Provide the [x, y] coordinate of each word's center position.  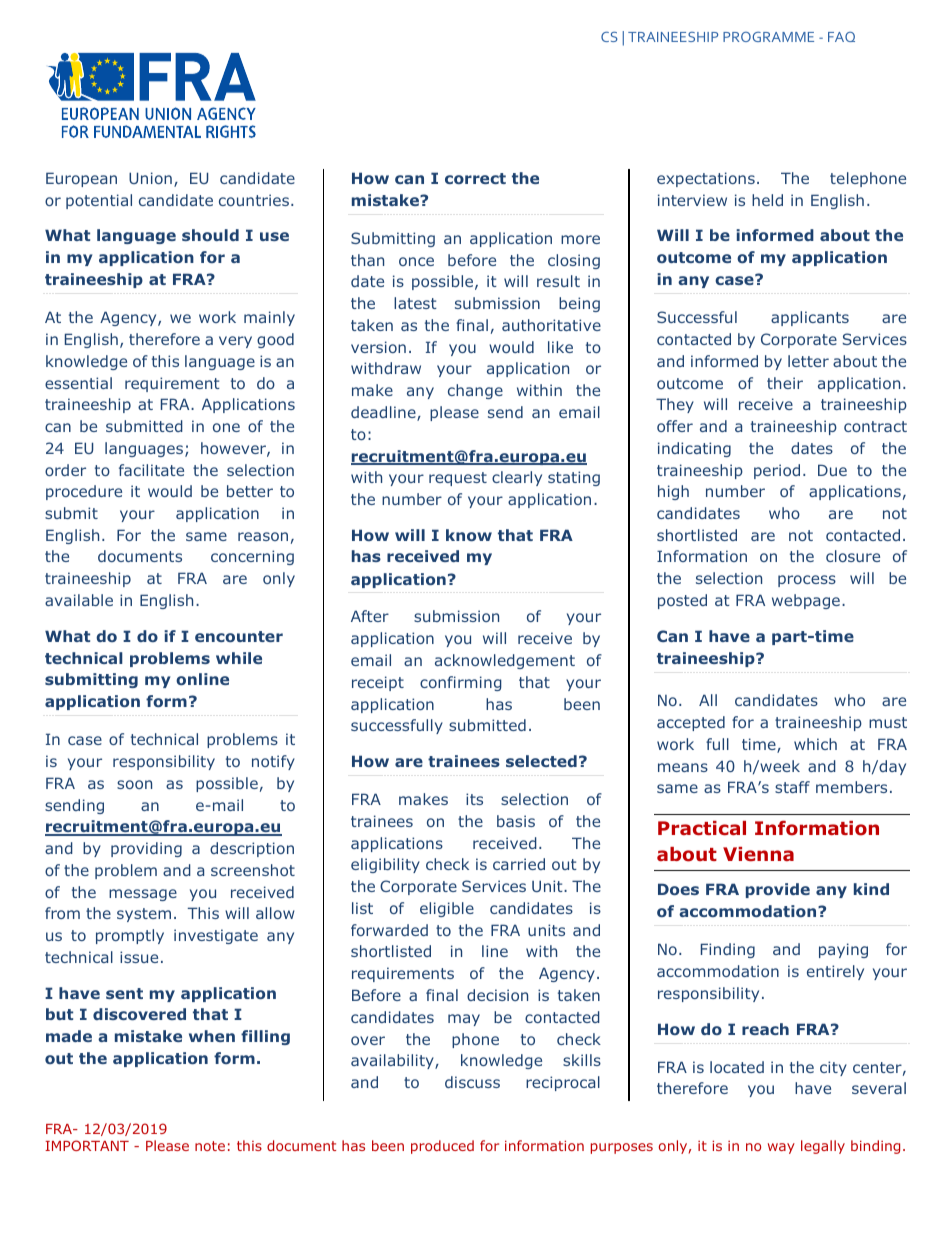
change [475, 391]
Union [150, 178]
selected [541, 761]
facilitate [151, 470]
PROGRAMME [768, 37]
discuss [472, 1082]
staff [792, 787]
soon [134, 784]
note [210, 1146]
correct [475, 178]
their [785, 383]
